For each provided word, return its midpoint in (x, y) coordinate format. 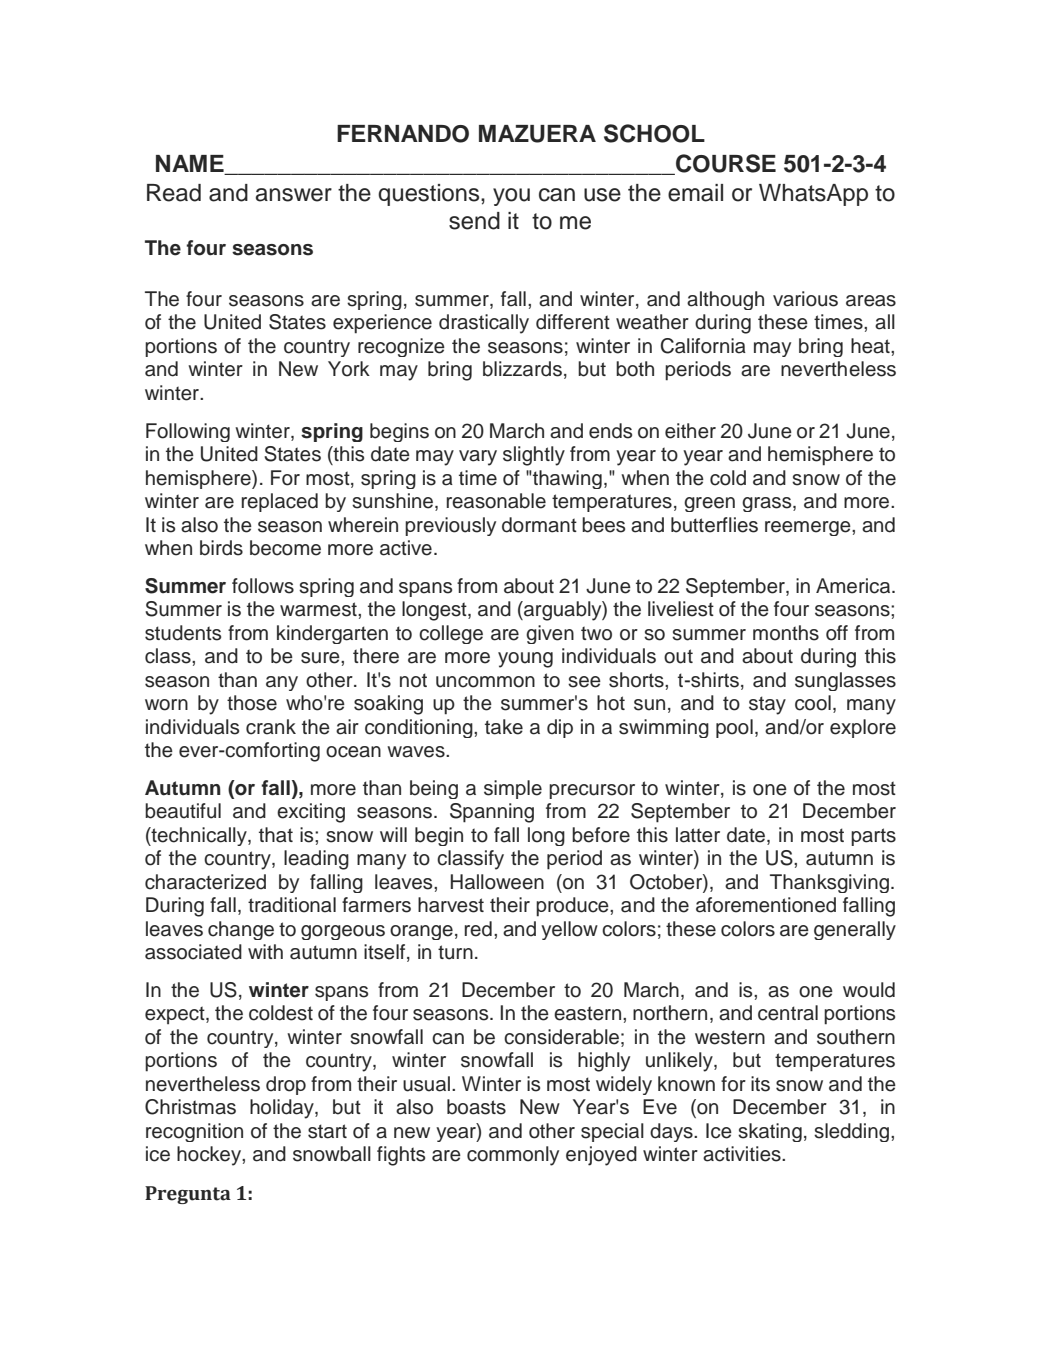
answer (294, 195)
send (474, 221)
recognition (194, 1132)
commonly (513, 1156)
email (695, 193)
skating (770, 1132)
